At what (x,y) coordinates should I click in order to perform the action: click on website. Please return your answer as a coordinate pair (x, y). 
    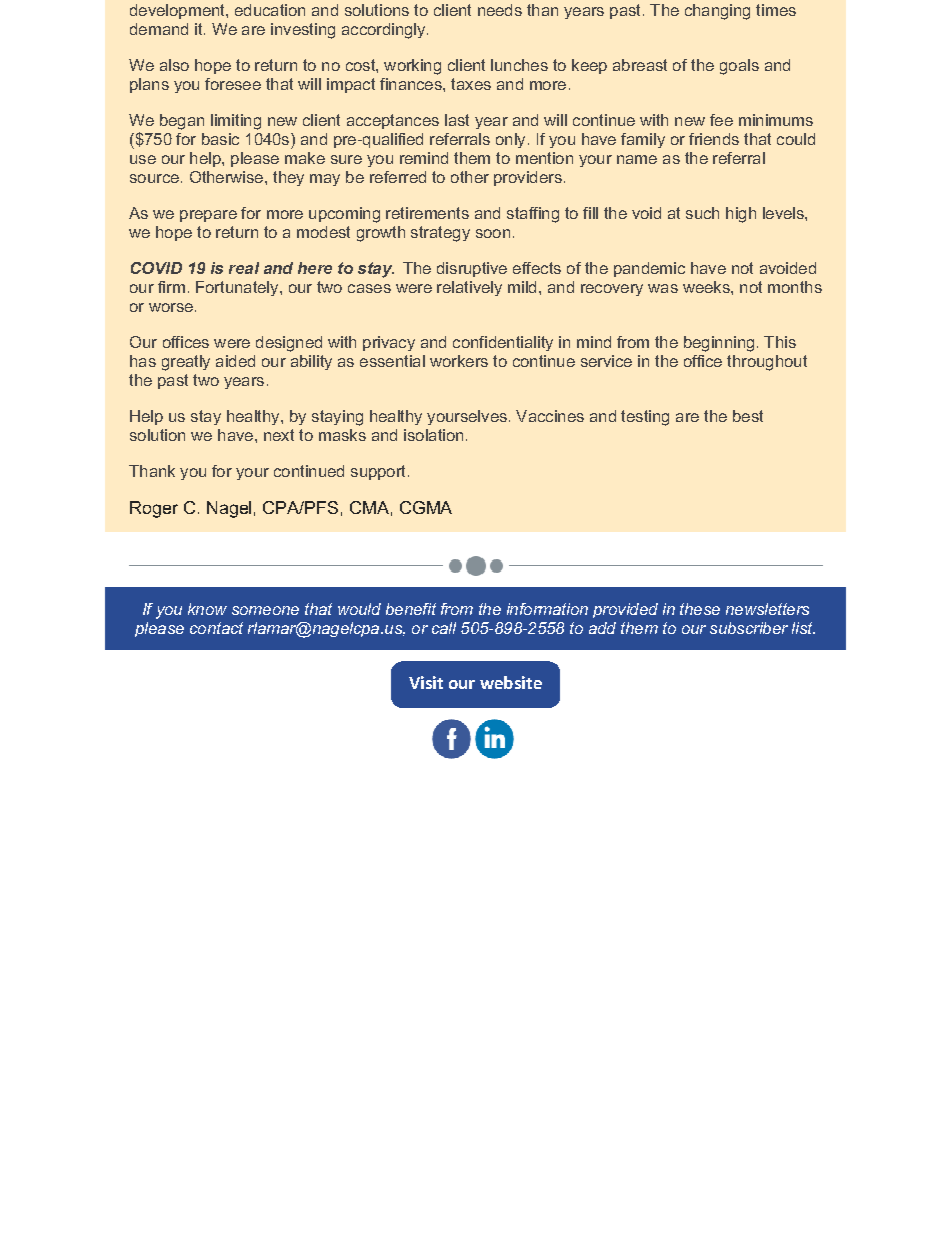
    Looking at the image, I should click on (511, 682).
